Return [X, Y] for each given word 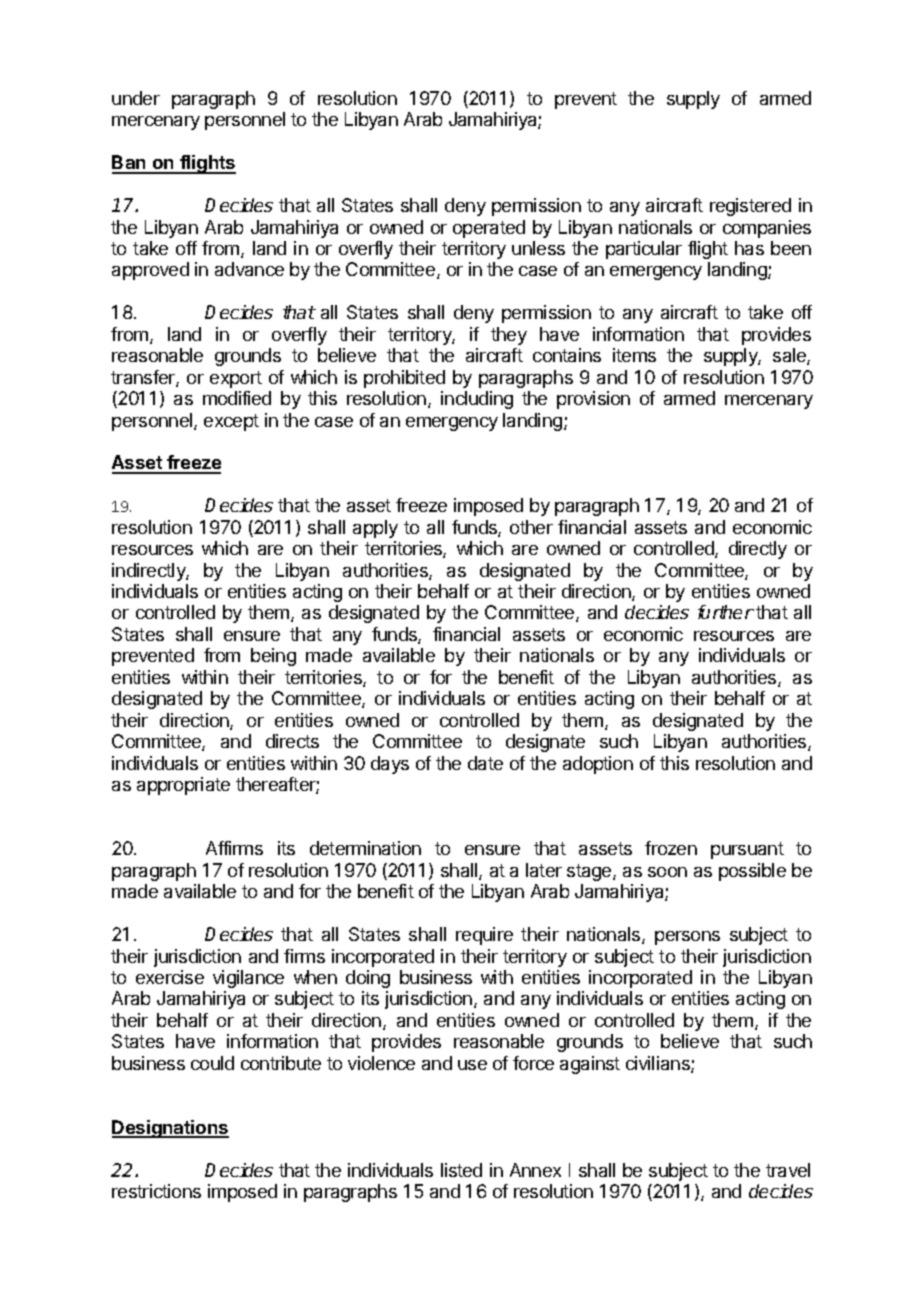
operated [489, 229]
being [273, 657]
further [726, 612]
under [136, 98]
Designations [170, 1129]
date [485, 763]
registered [750, 207]
